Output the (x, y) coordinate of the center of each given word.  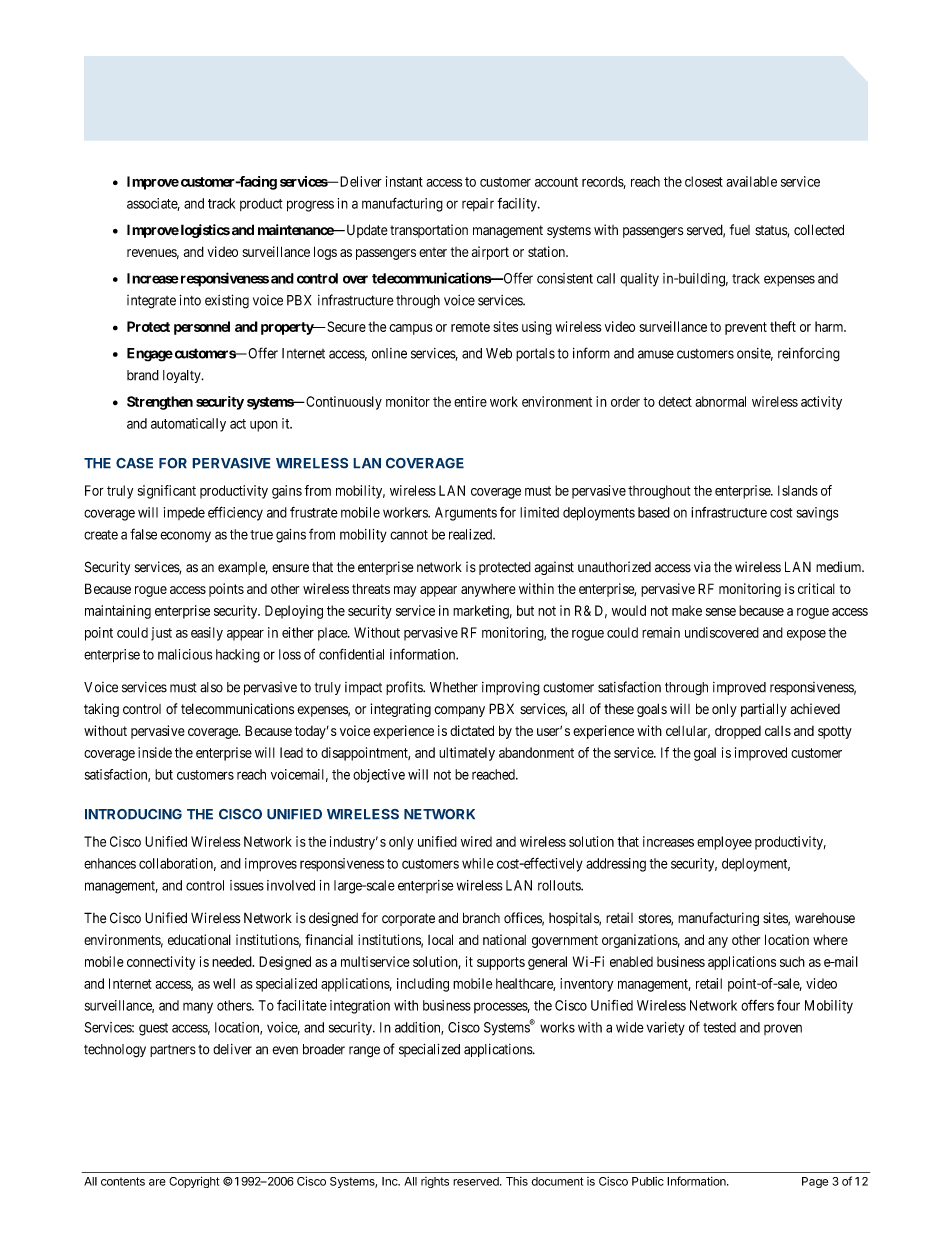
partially (764, 710)
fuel (740, 229)
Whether (454, 687)
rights (435, 1182)
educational (199, 939)
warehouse (825, 918)
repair (478, 204)
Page (815, 1182)
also (211, 687)
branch (481, 918)
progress (310, 206)
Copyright (194, 1182)
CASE (134, 463)
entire (470, 401)
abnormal (720, 401)
